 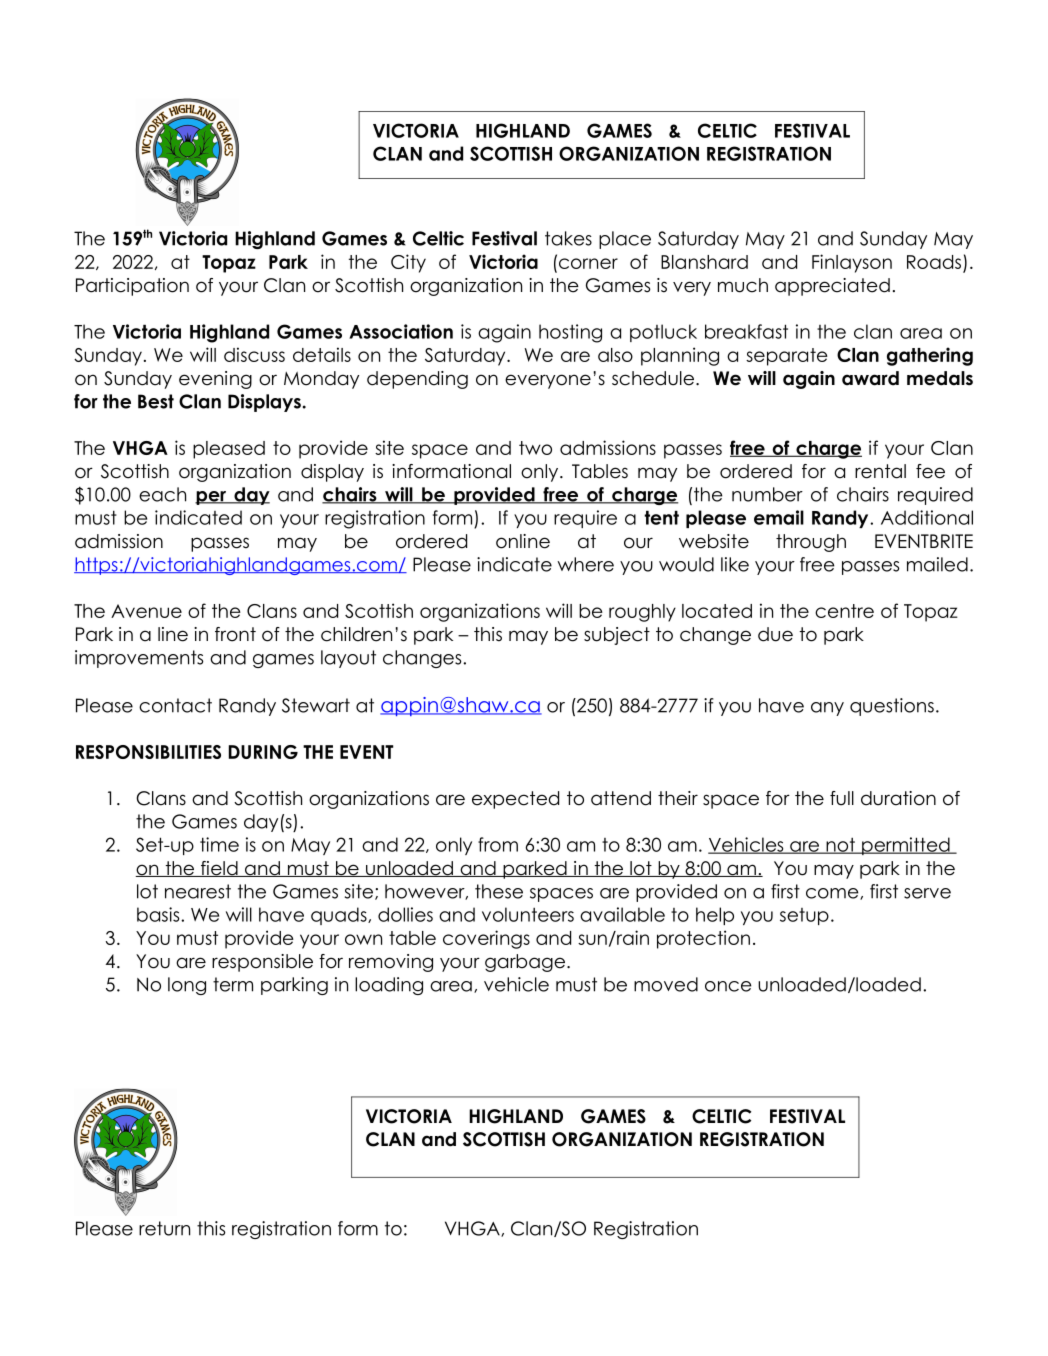 I want to click on Participation, so click(x=132, y=287).
